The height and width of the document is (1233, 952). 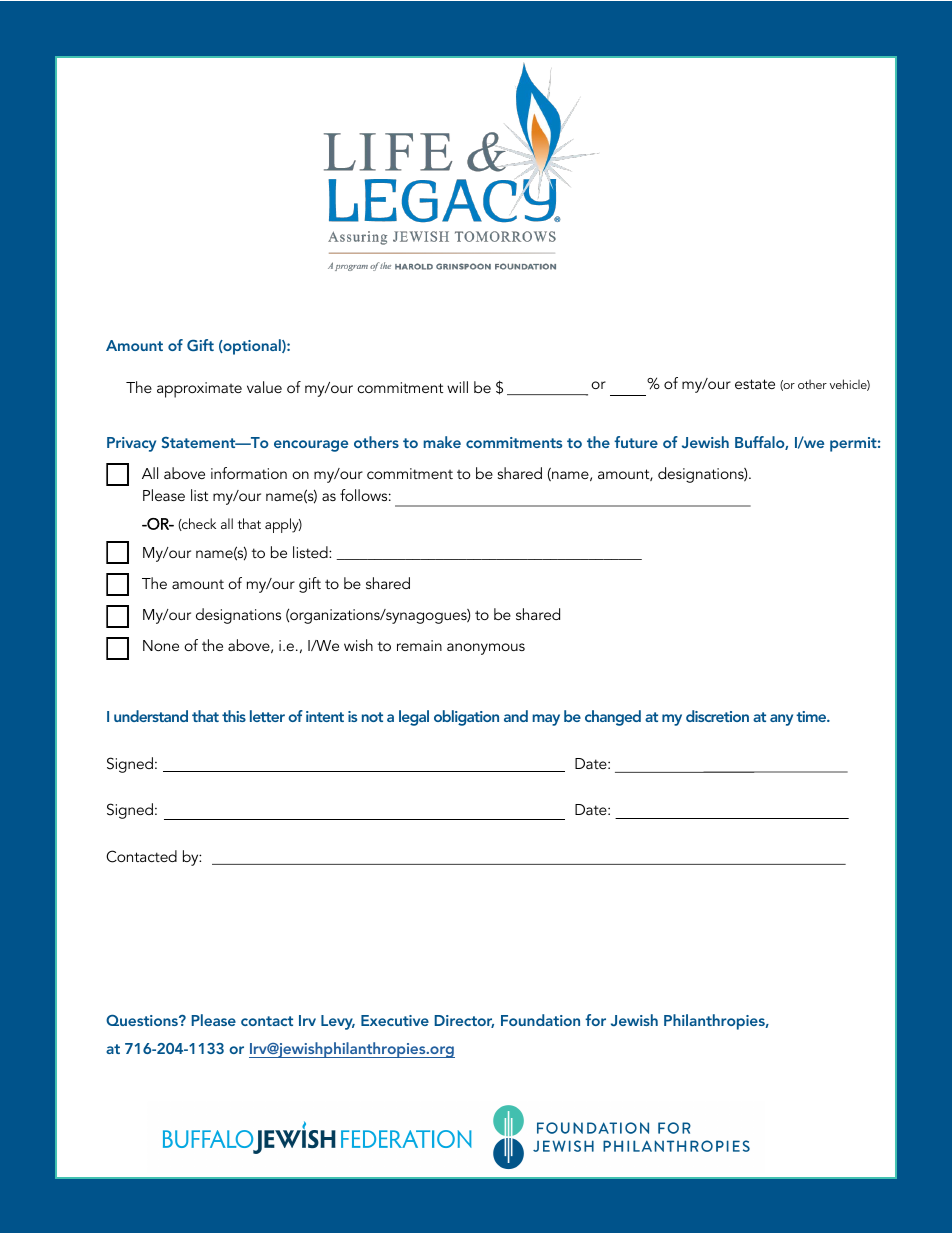 I want to click on approximate, so click(x=199, y=390).
